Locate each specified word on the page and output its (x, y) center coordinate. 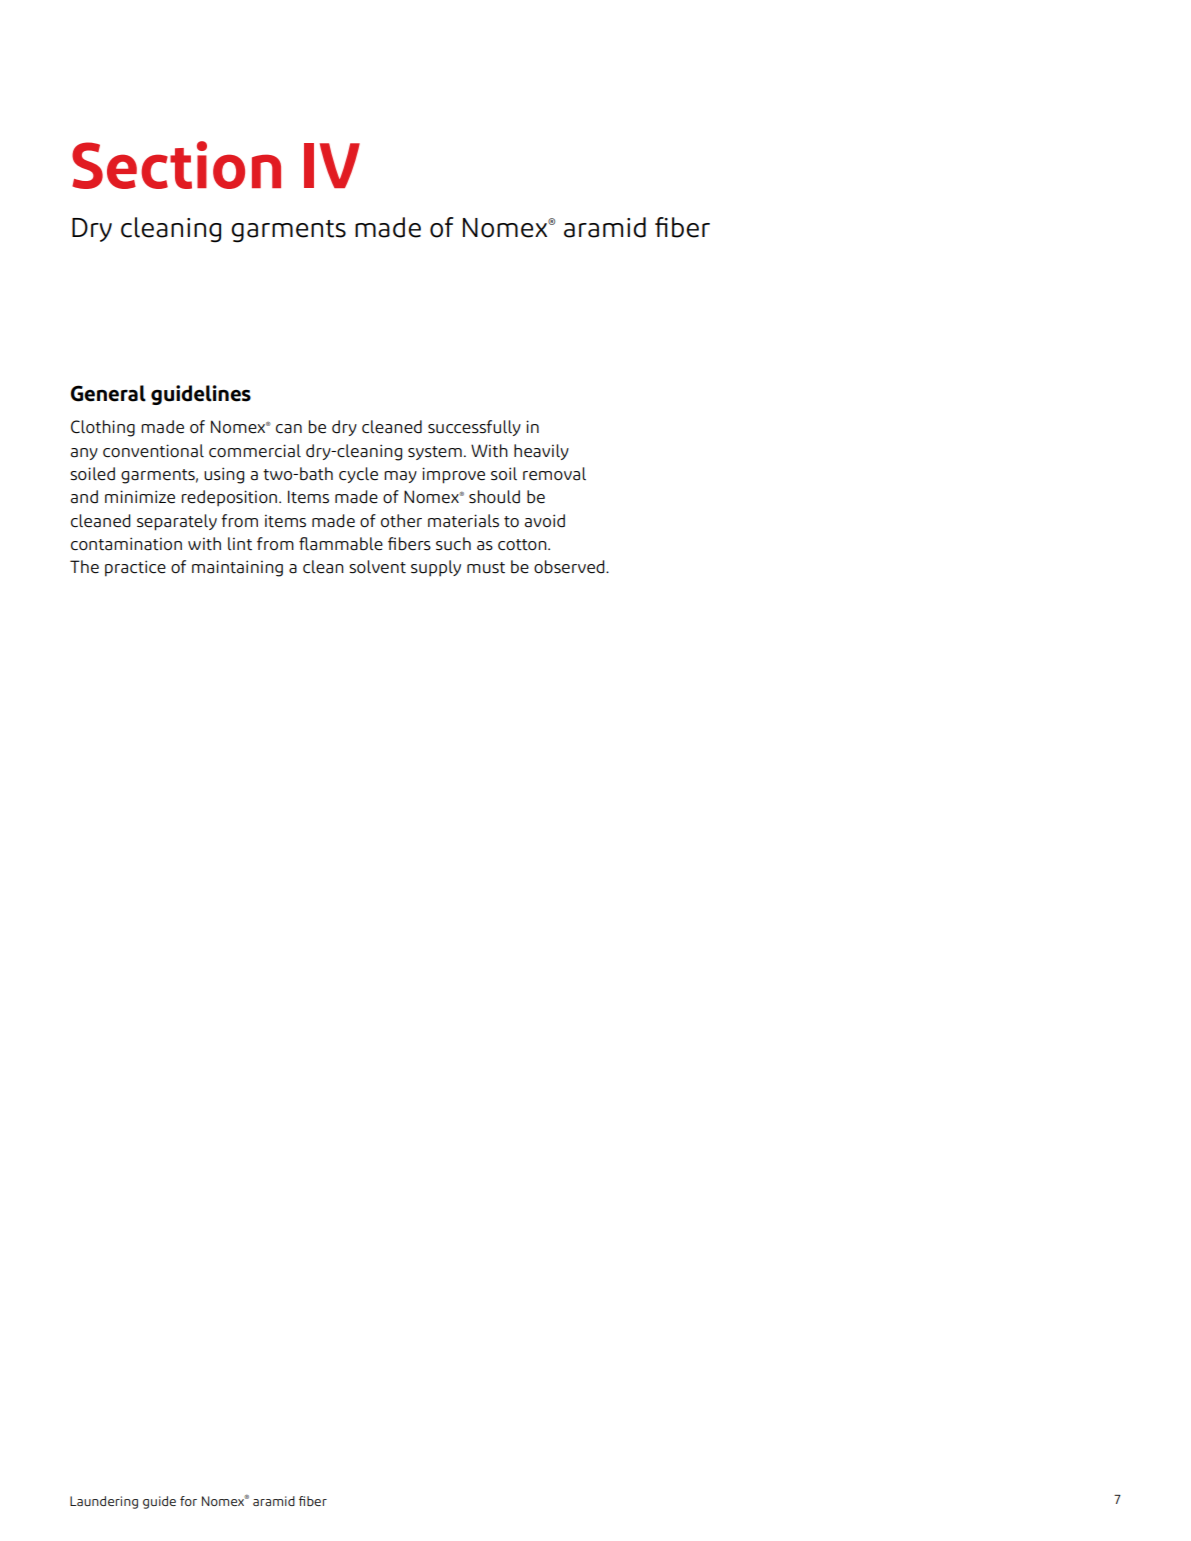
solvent (377, 567)
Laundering (104, 1502)
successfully (474, 428)
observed (570, 567)
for (188, 1501)
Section (176, 165)
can (289, 429)
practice (135, 568)
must (486, 568)
